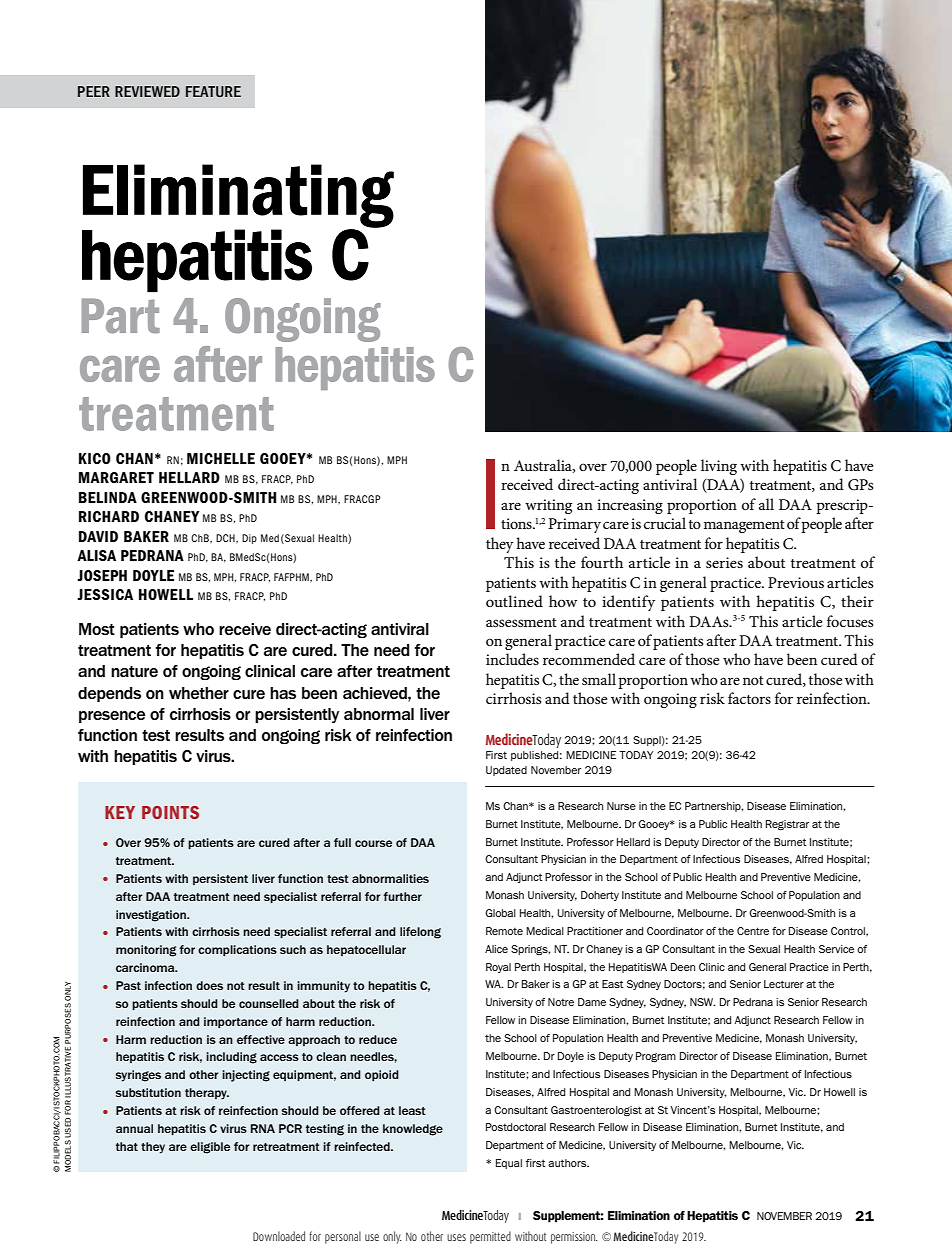 The height and width of the screenshot is (1257, 952). I want to click on living, so click(719, 467).
